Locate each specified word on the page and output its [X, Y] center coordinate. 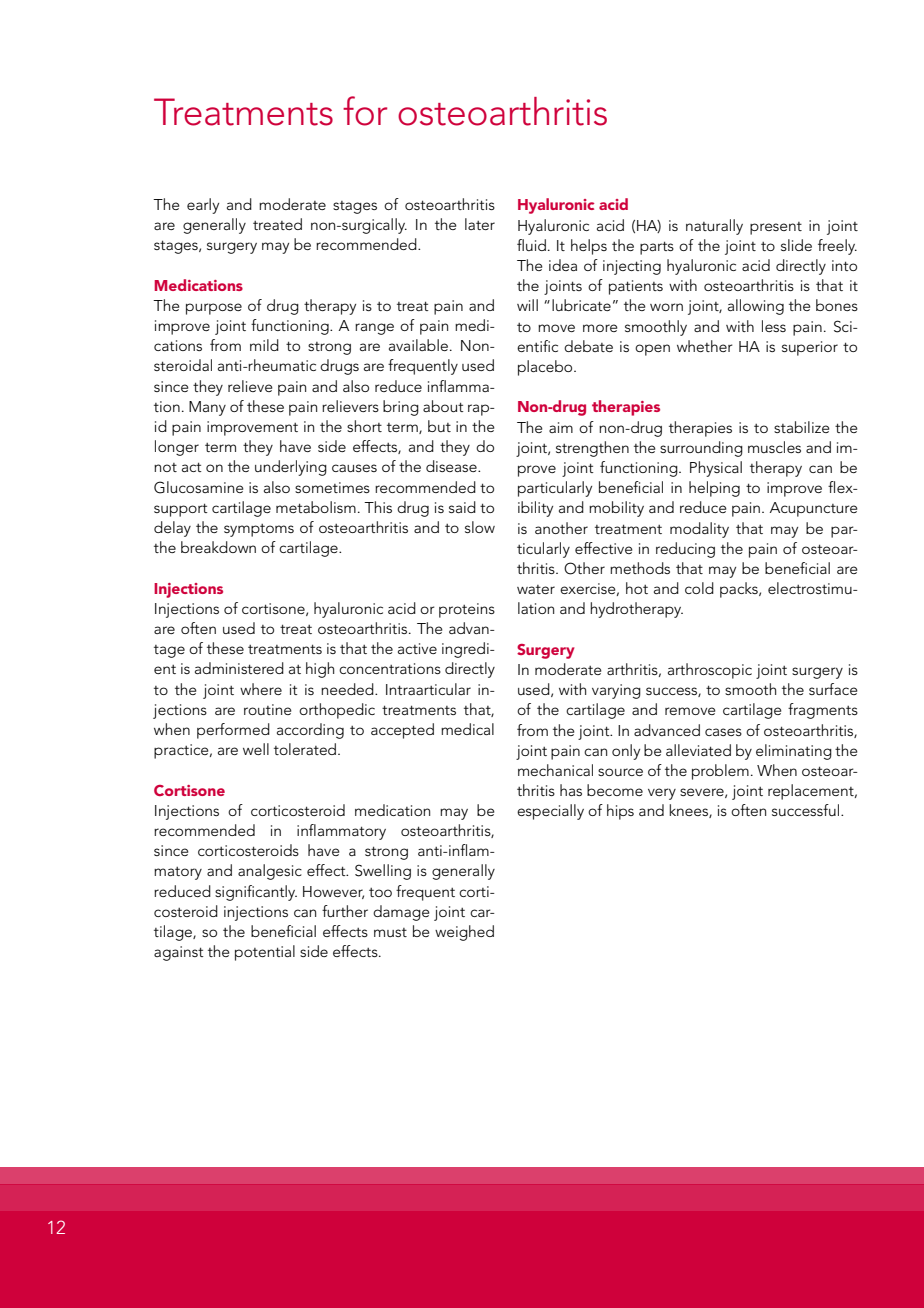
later [480, 224]
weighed [464, 933]
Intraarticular [428, 689]
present [776, 228]
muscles [774, 447]
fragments [823, 711]
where [261, 689]
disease [452, 466]
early [203, 206]
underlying [291, 468]
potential [265, 953]
